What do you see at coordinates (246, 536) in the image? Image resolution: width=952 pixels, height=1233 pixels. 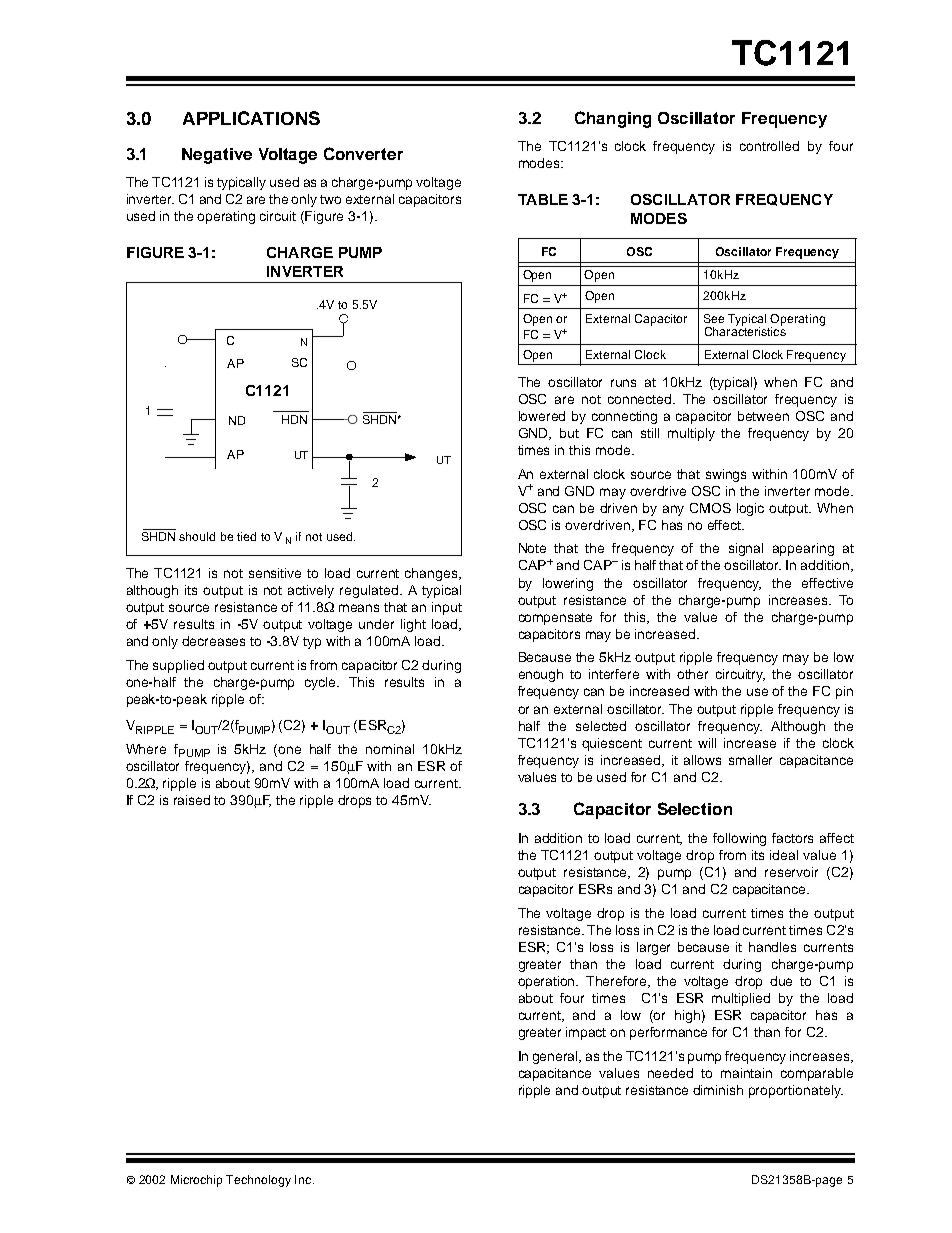 I see `tied` at bounding box center [246, 536].
